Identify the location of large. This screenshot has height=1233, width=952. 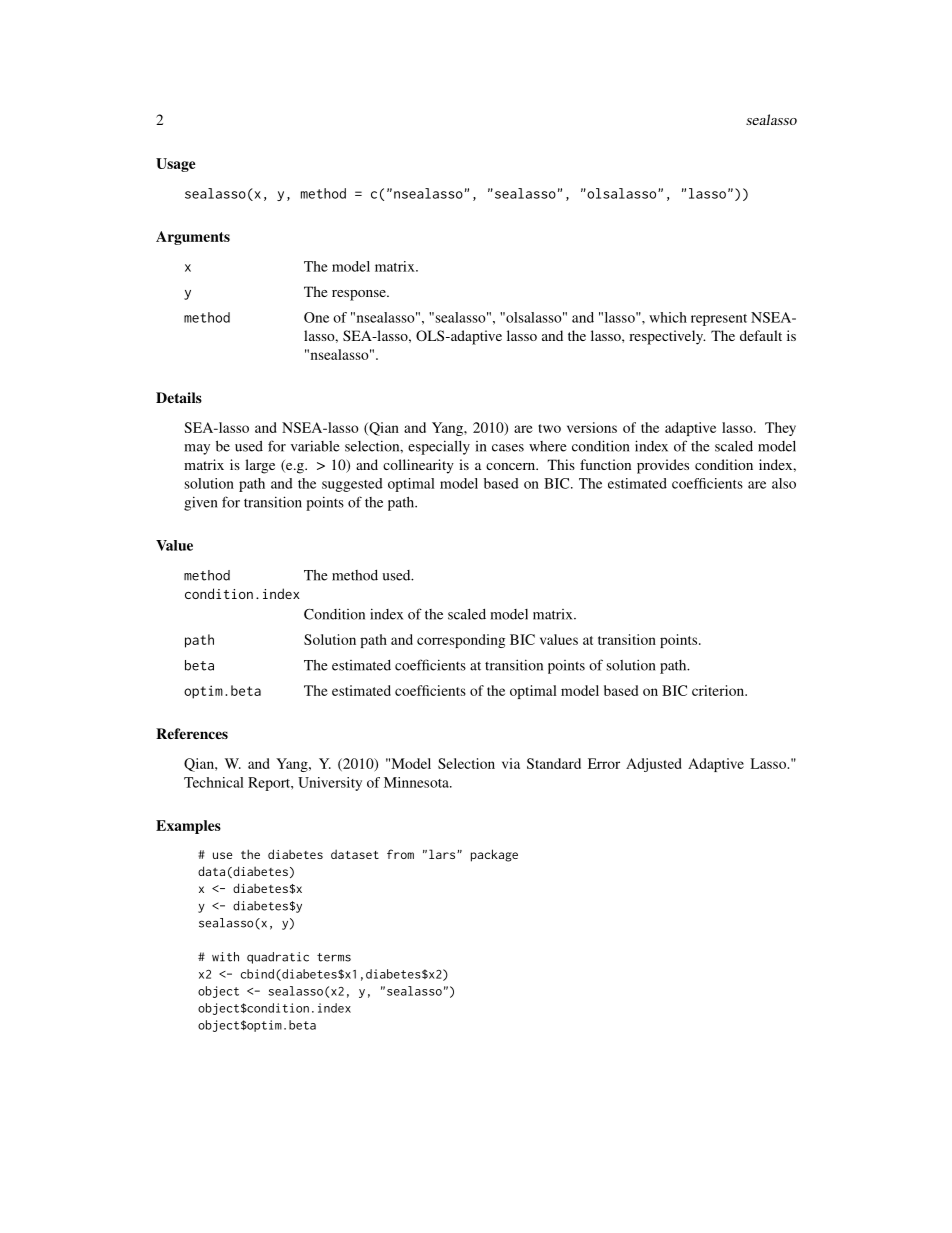
(260, 466).
